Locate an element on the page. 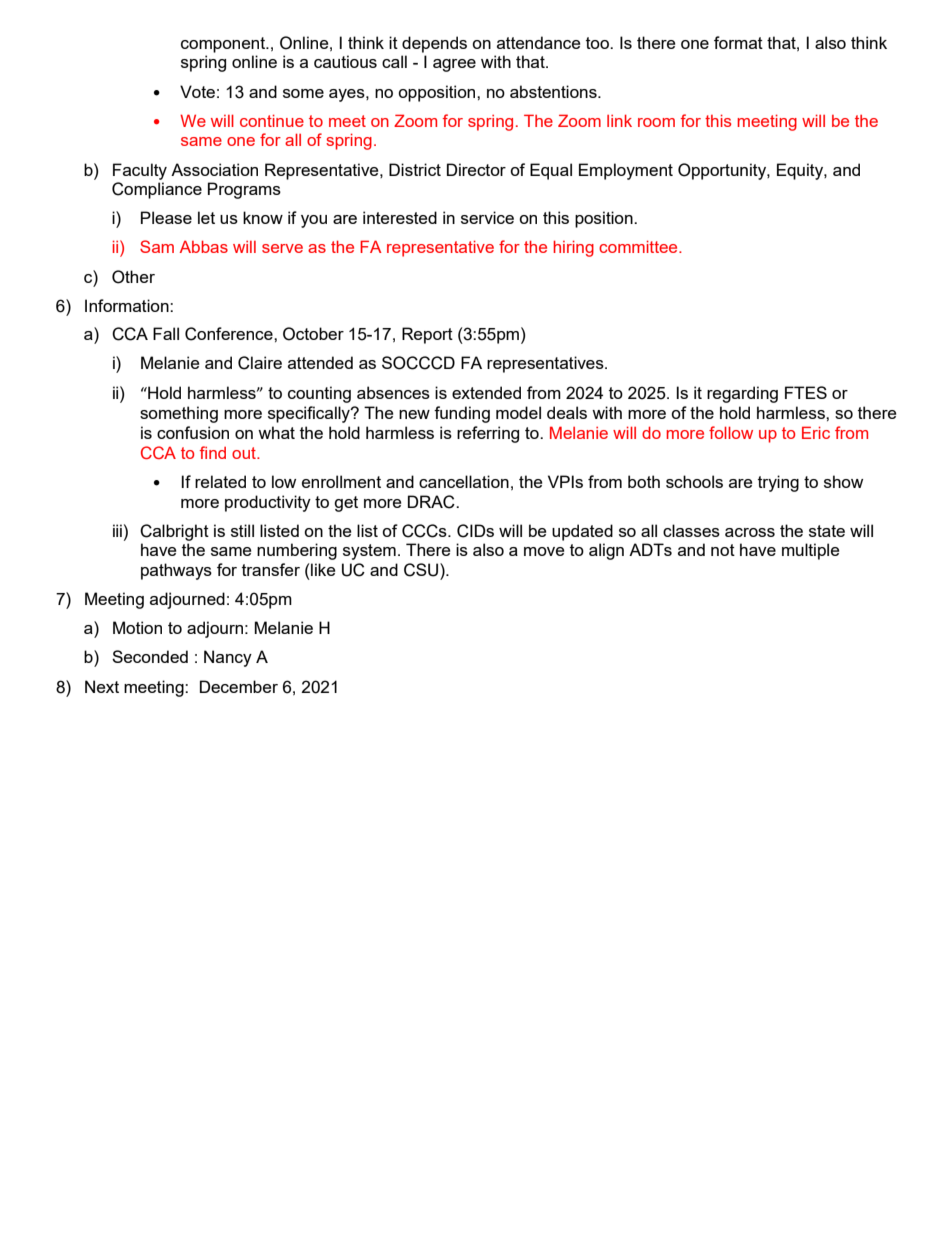  too is located at coordinates (598, 43).
